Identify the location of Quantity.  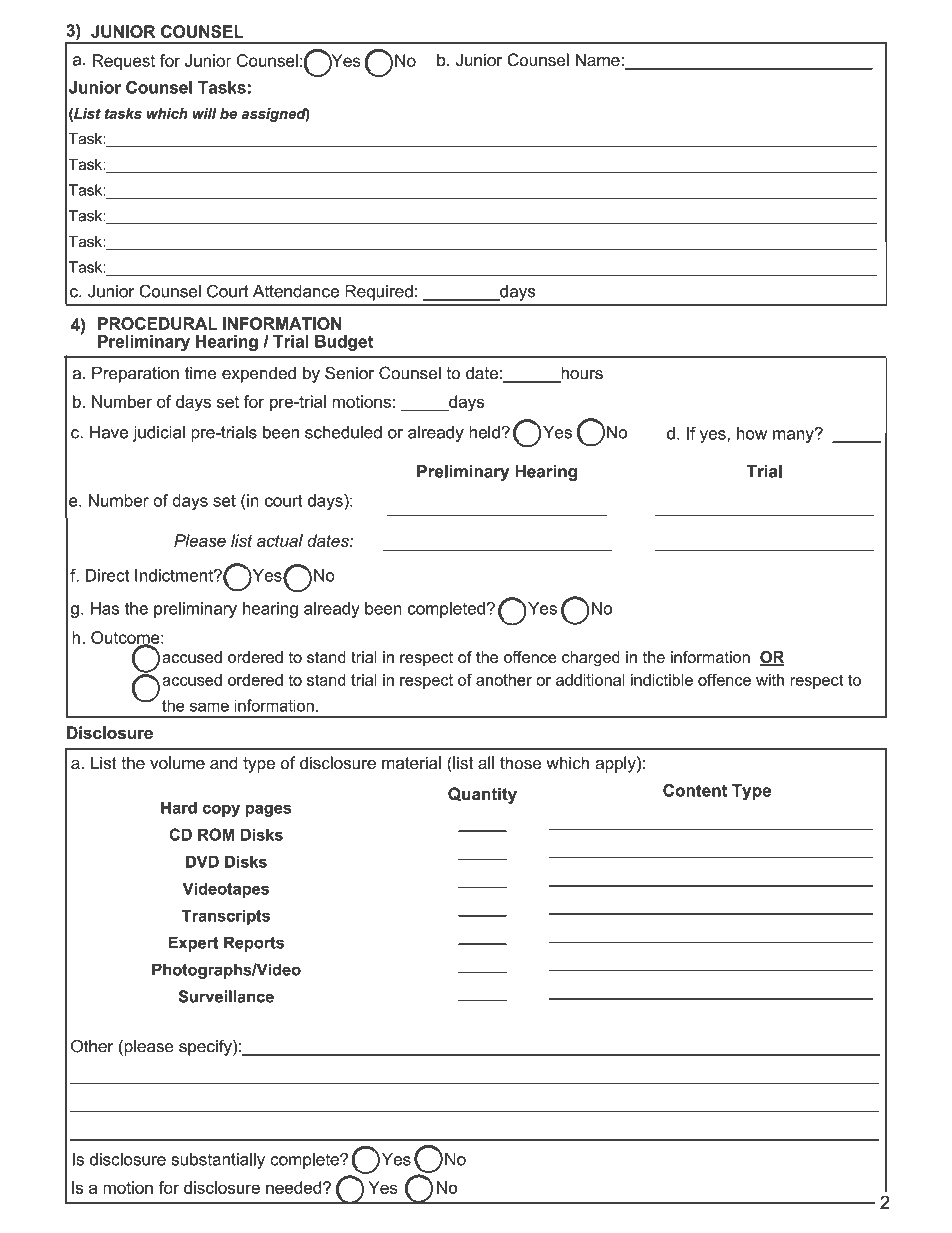
(482, 795).
